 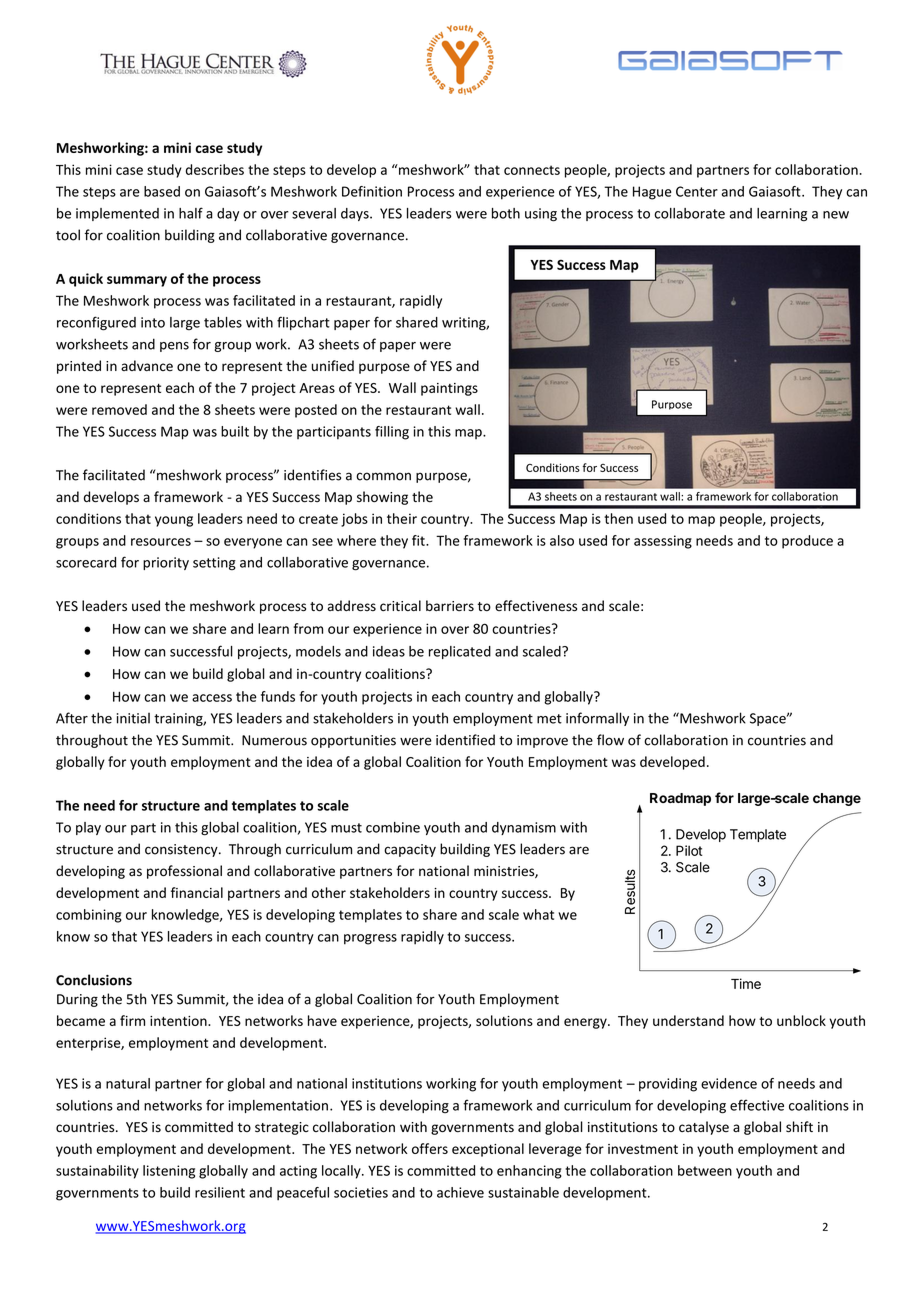 What do you see at coordinates (460, 652) in the screenshot?
I see `replicated` at bounding box center [460, 652].
